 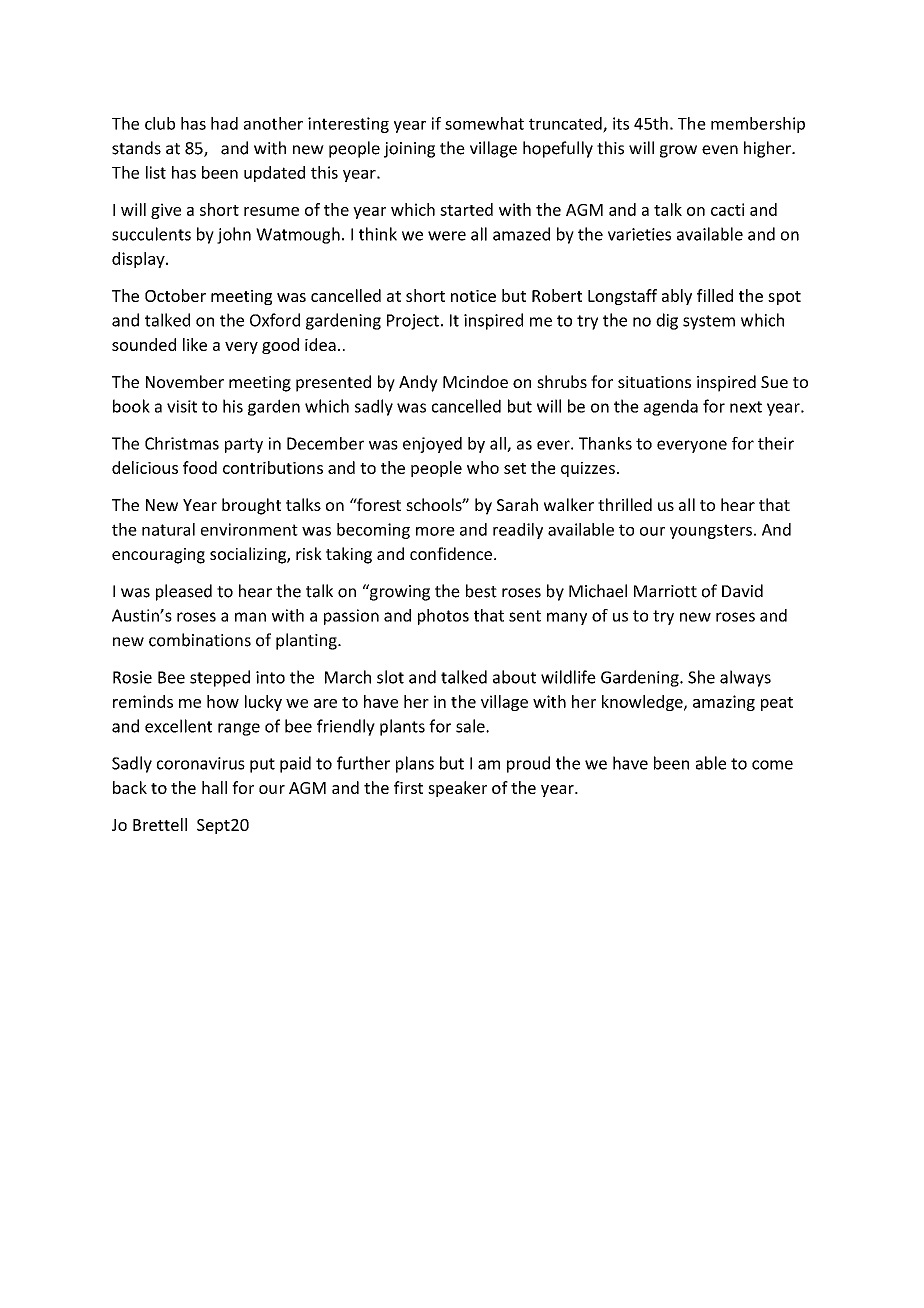 What do you see at coordinates (484, 123) in the screenshot?
I see `somewhat` at bounding box center [484, 123].
